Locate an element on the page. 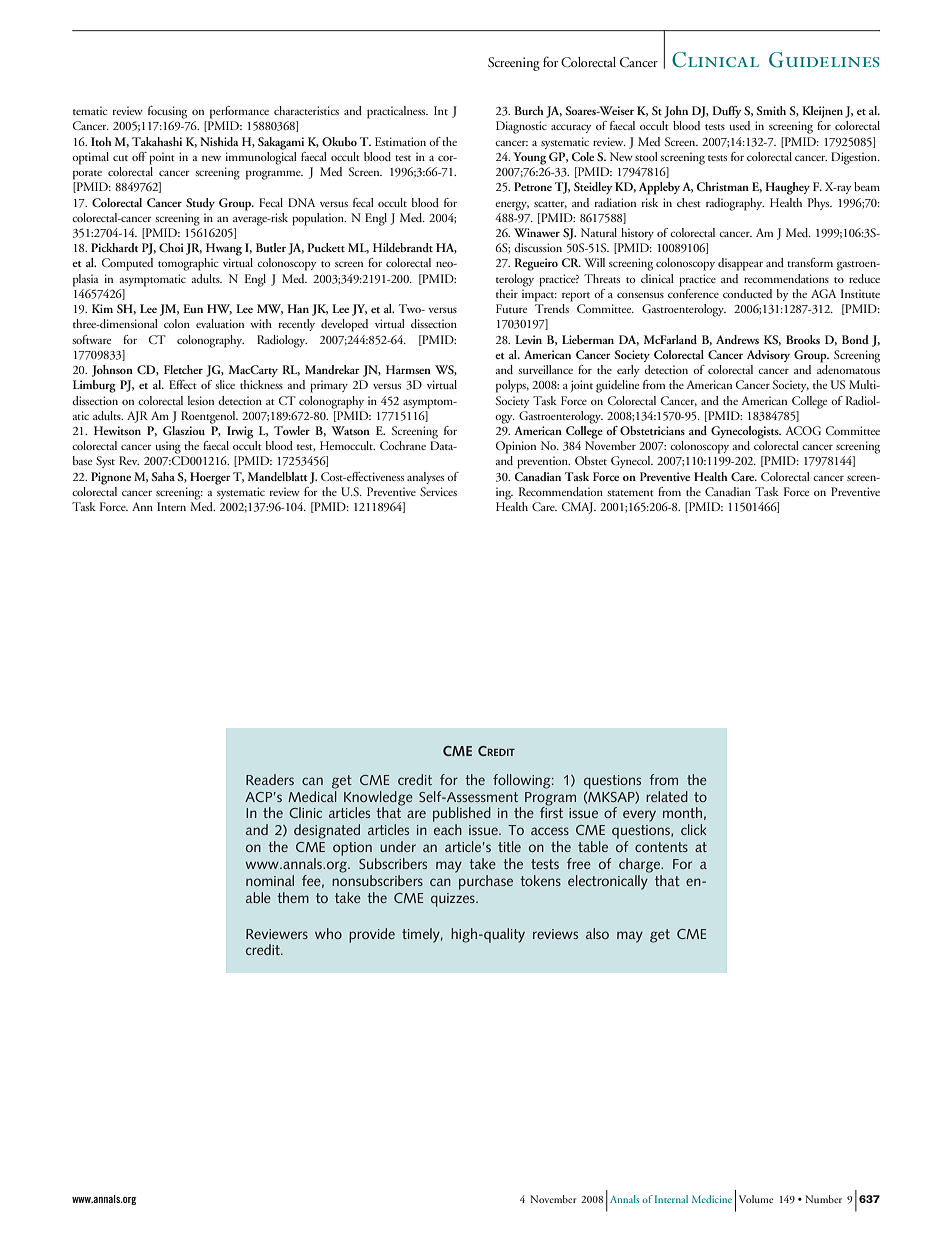 Image resolution: width=952 pixels, height=1247 pixels. Services is located at coordinates (438, 491).
